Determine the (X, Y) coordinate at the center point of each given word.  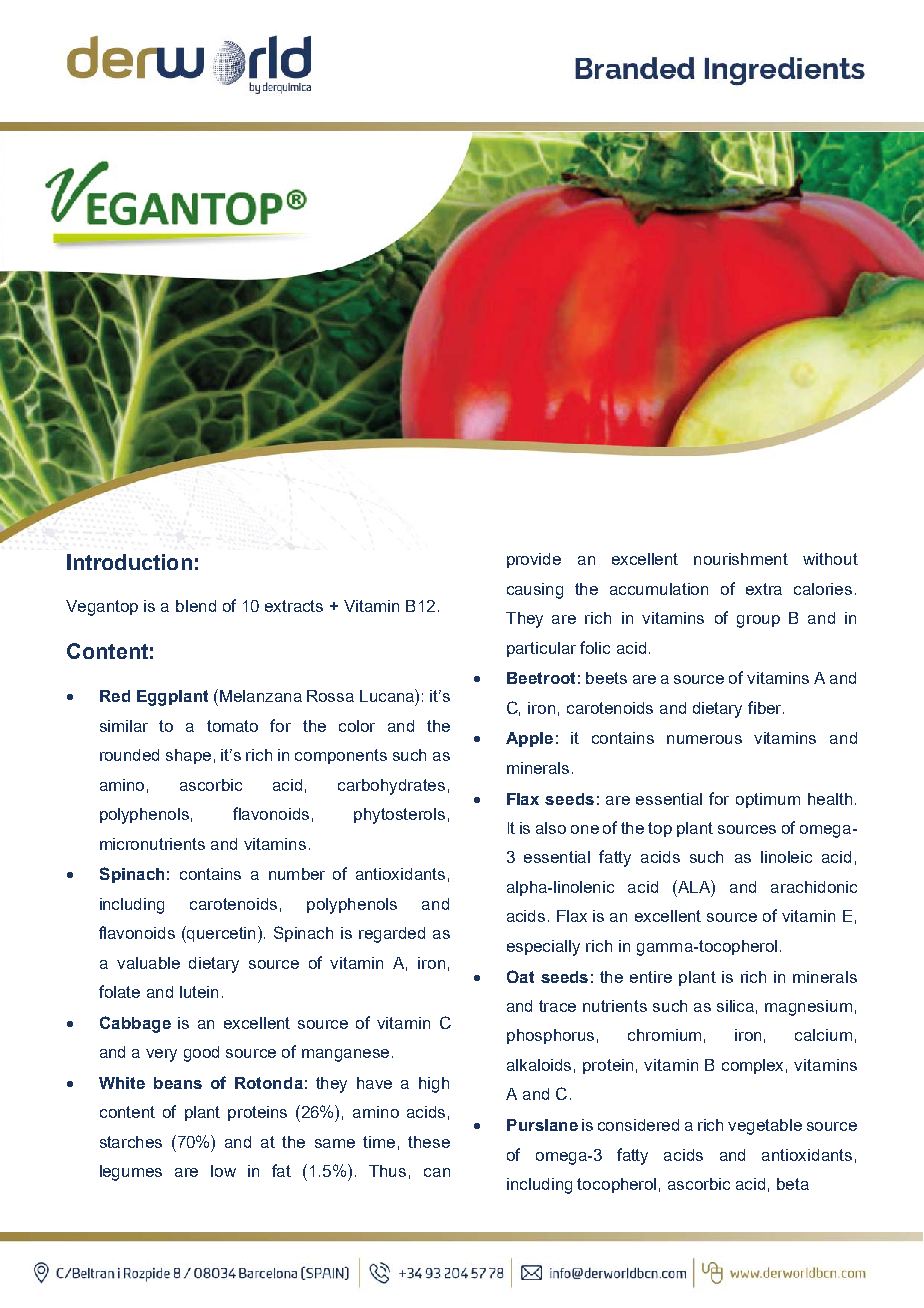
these (429, 1142)
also (551, 828)
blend (196, 606)
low (223, 1171)
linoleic (786, 857)
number (297, 874)
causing (535, 591)
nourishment (741, 559)
